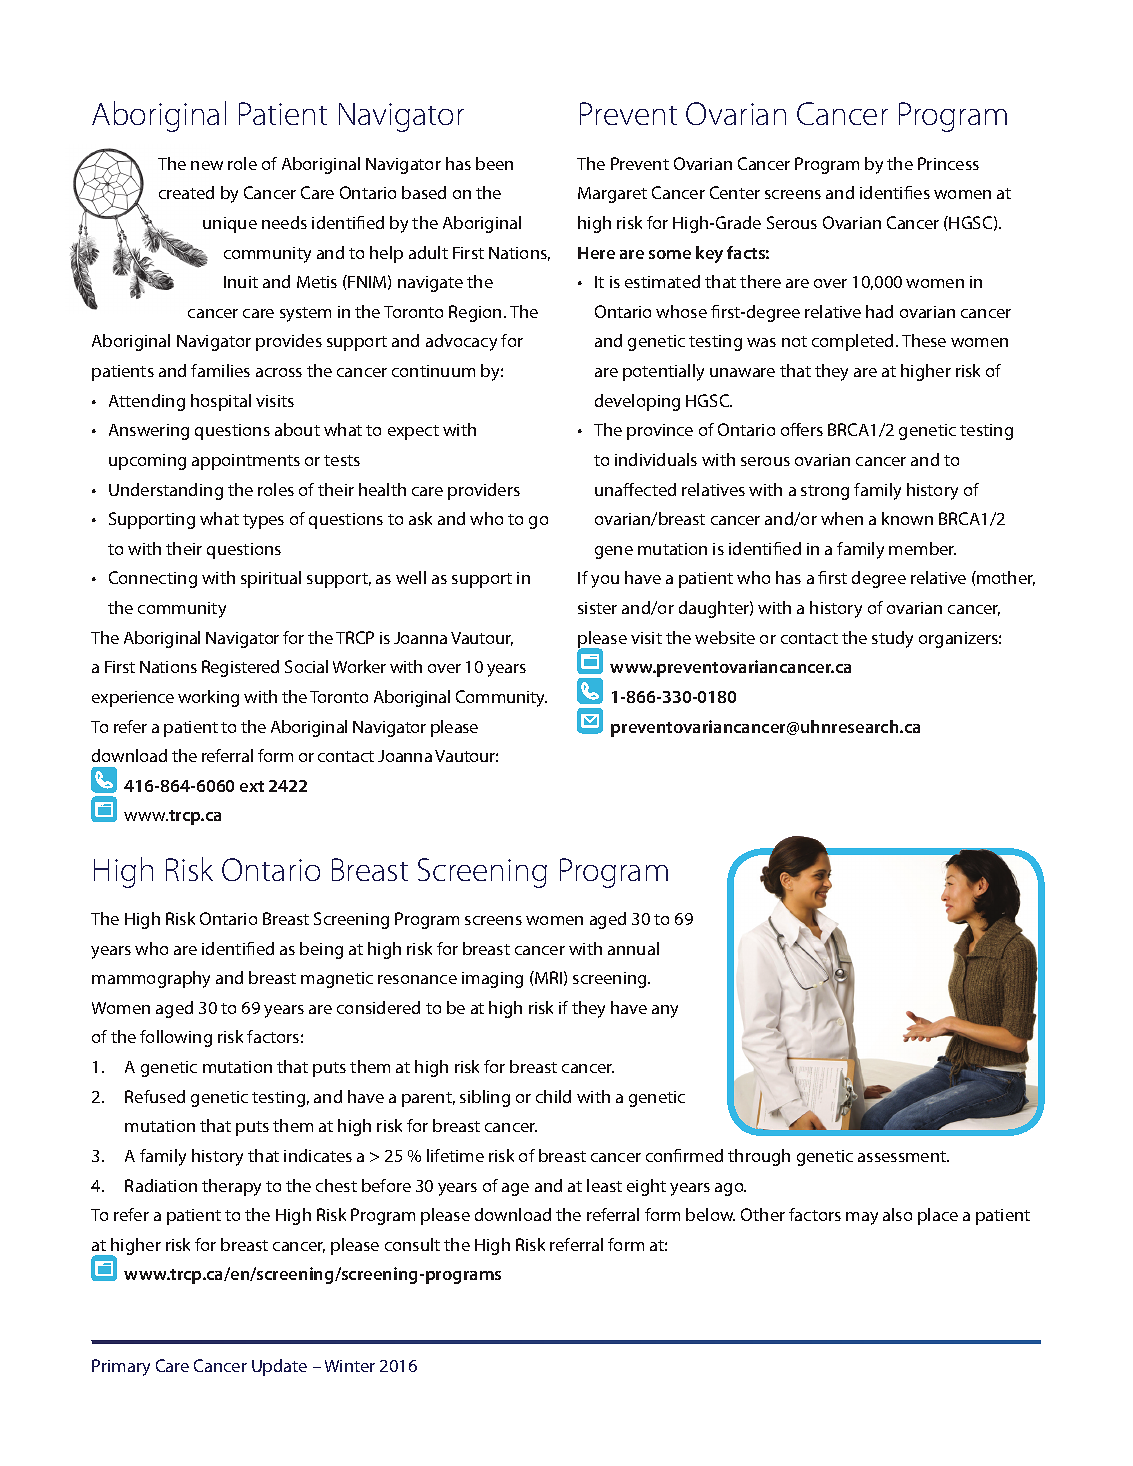 This page has width=1133, height=1466. Describe the element at coordinates (494, 163) in the page. I see `been` at that location.
